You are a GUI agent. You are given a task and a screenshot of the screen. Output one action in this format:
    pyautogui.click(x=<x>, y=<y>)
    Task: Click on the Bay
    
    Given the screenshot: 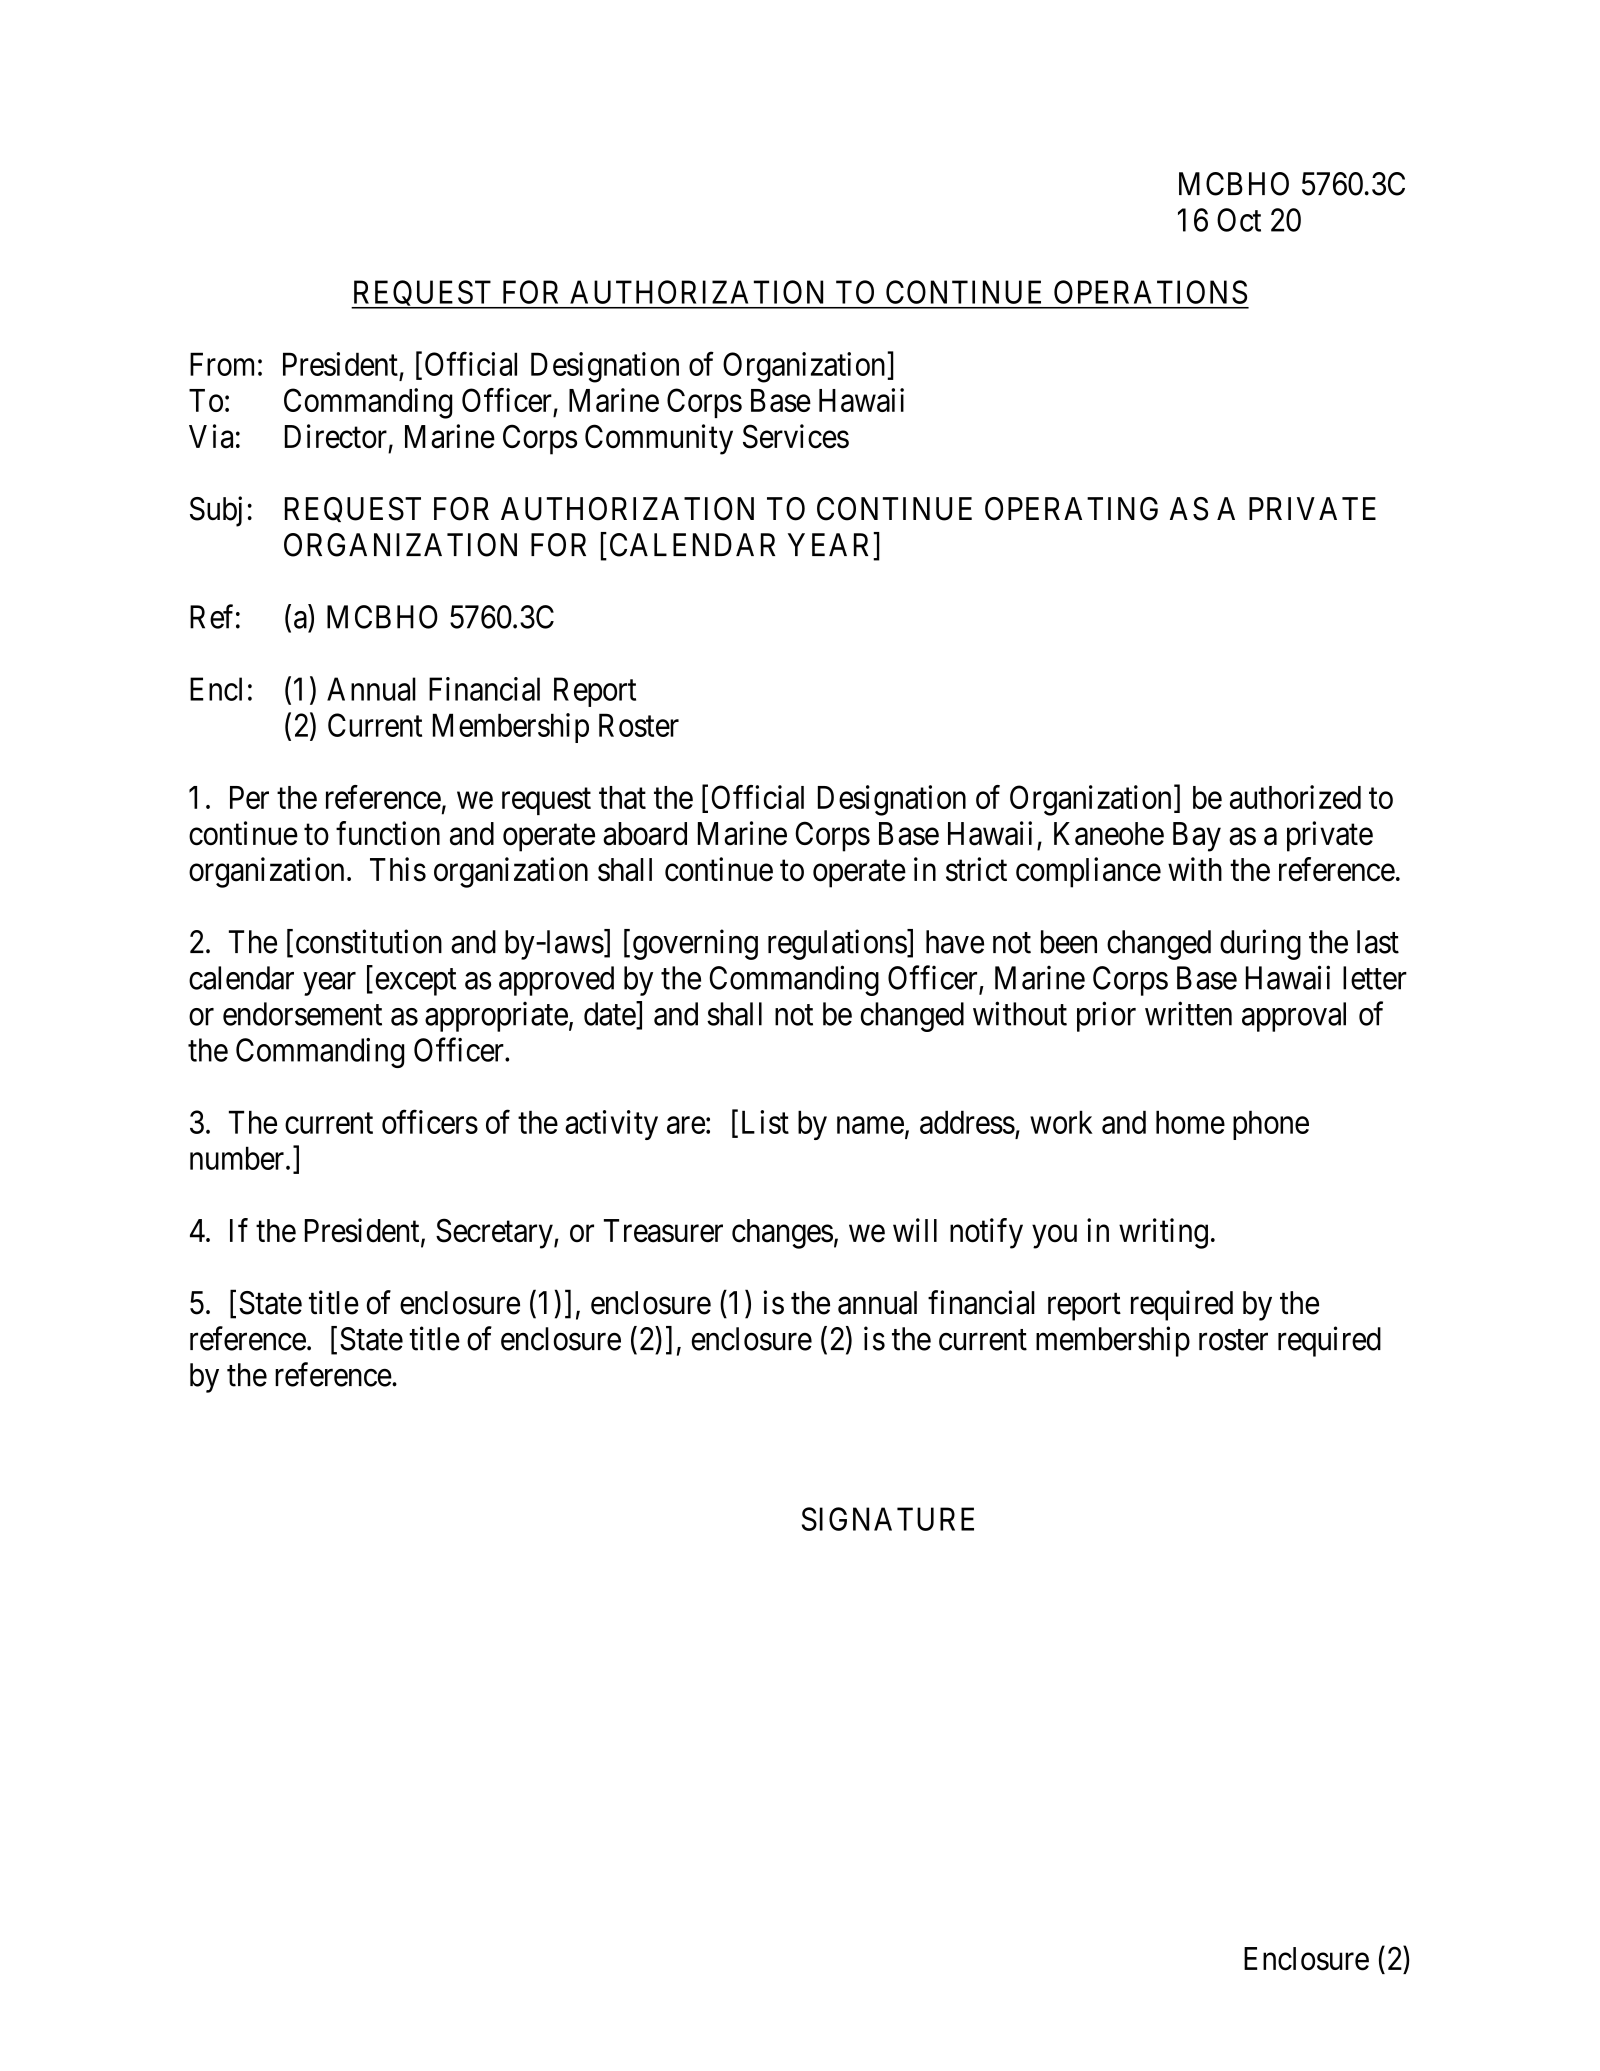 What is the action you would take?
    pyautogui.click(x=1197, y=837)
